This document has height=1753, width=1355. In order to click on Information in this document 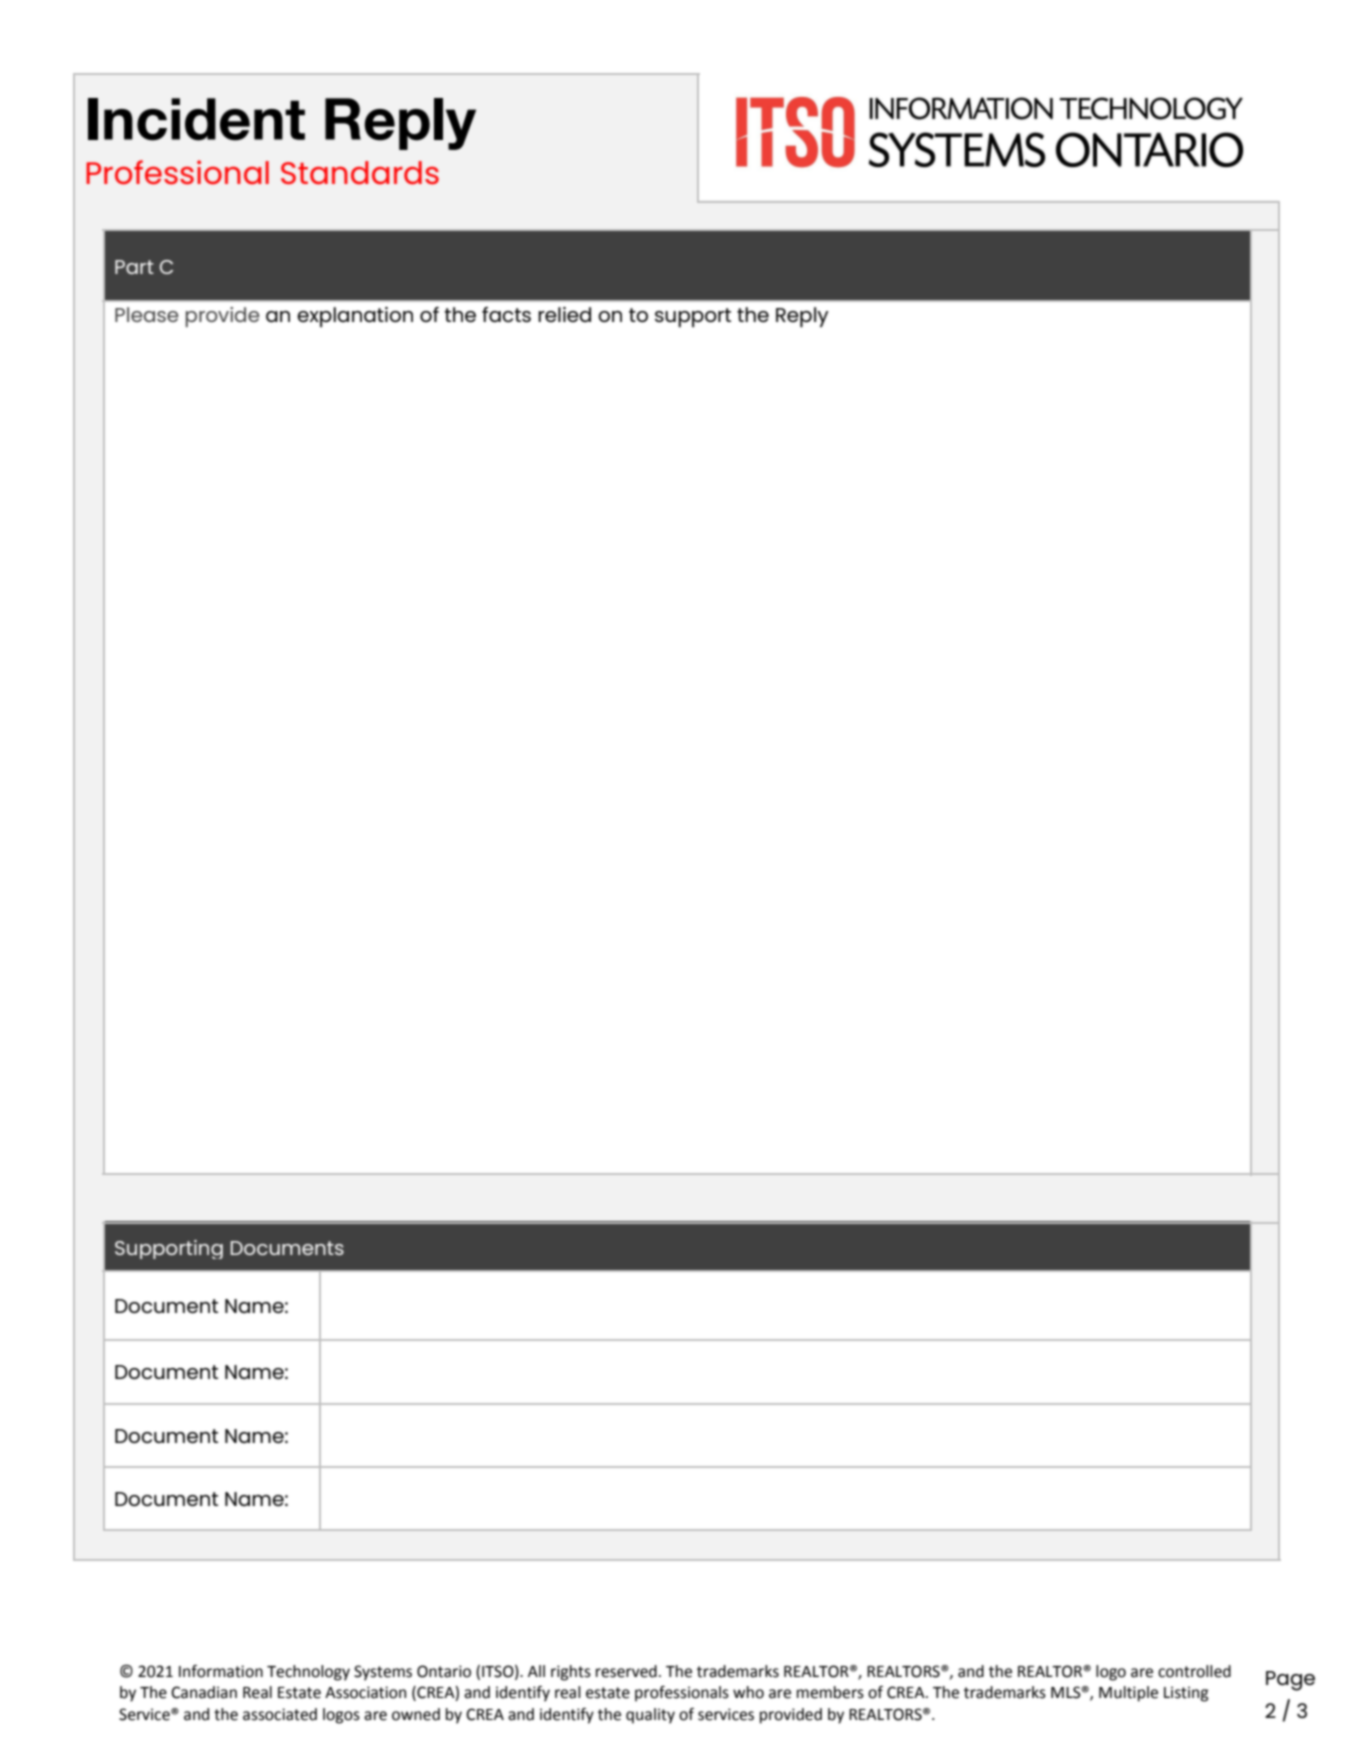, I will do `click(221, 1671)`.
